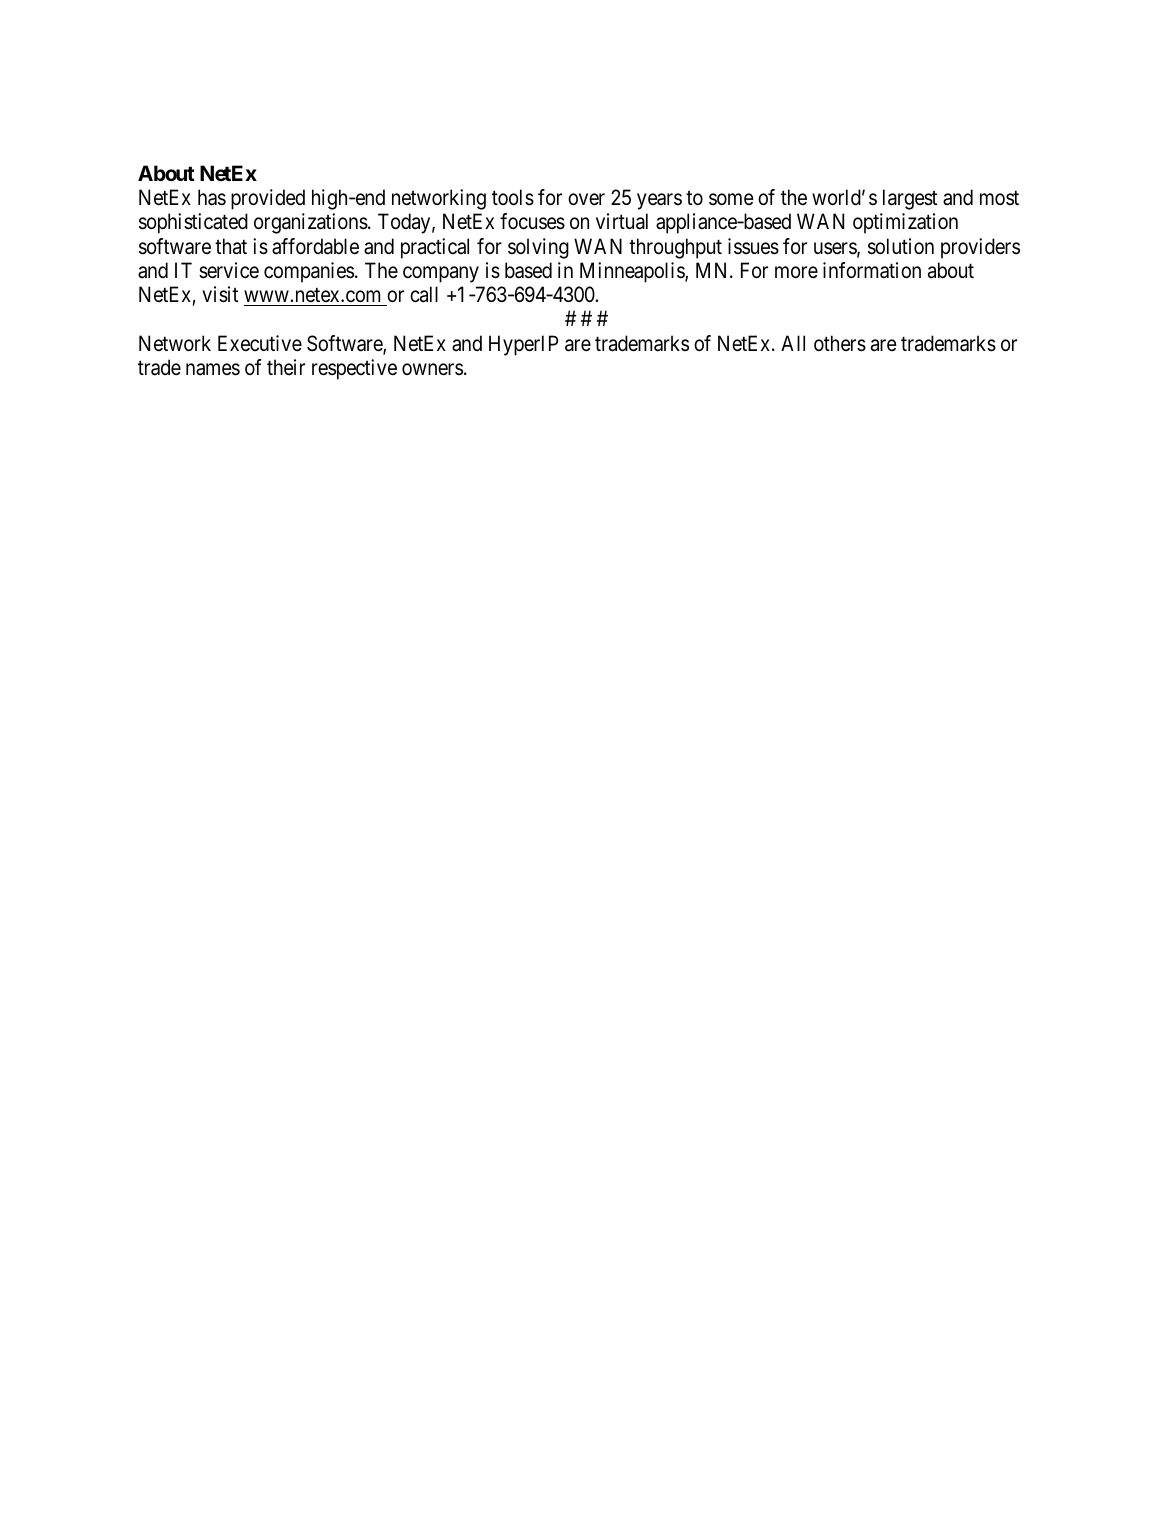  I want to click on largest, so click(910, 199).
